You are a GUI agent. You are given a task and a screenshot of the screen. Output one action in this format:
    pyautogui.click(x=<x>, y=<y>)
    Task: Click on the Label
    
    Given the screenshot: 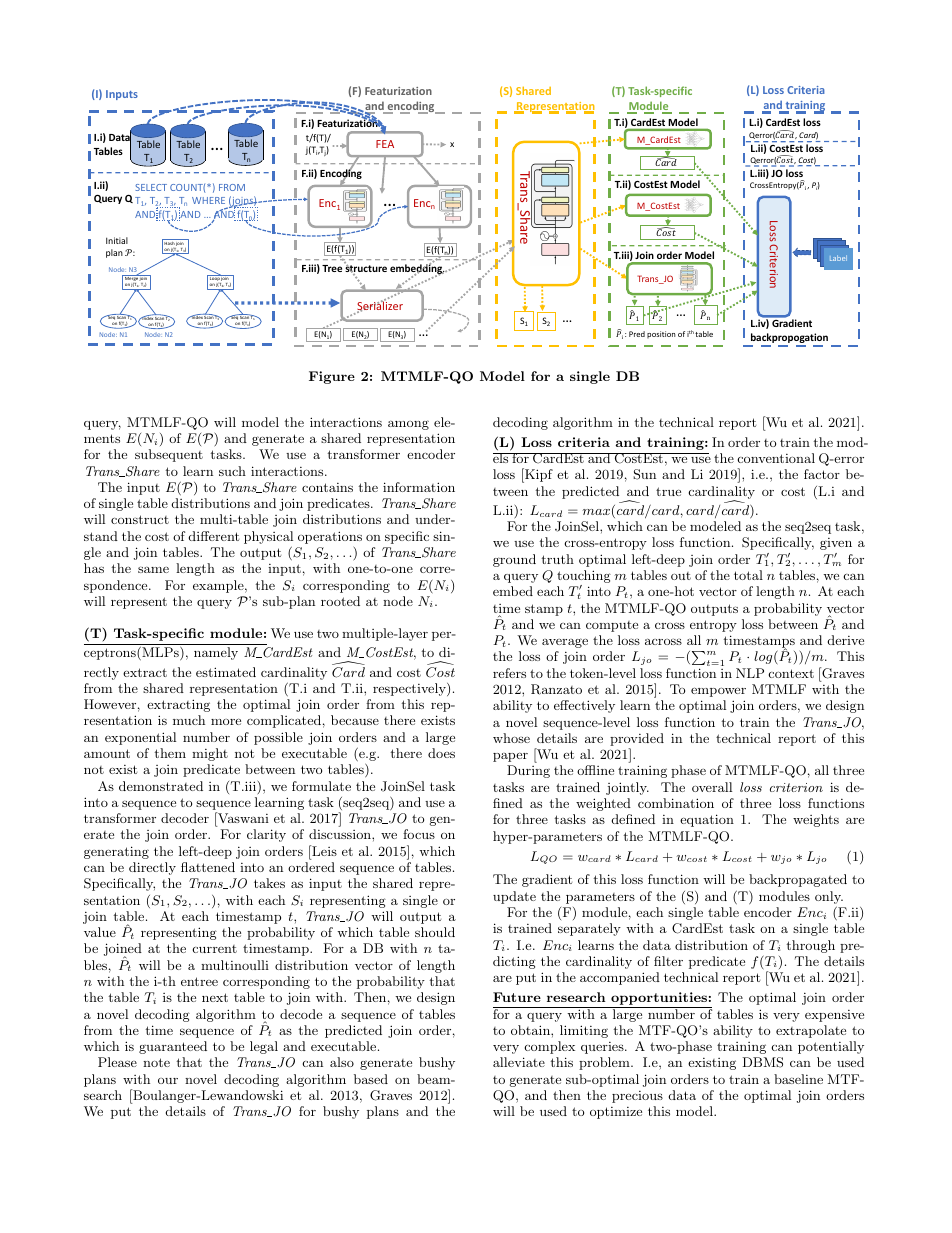 What is the action you would take?
    pyautogui.click(x=838, y=258)
